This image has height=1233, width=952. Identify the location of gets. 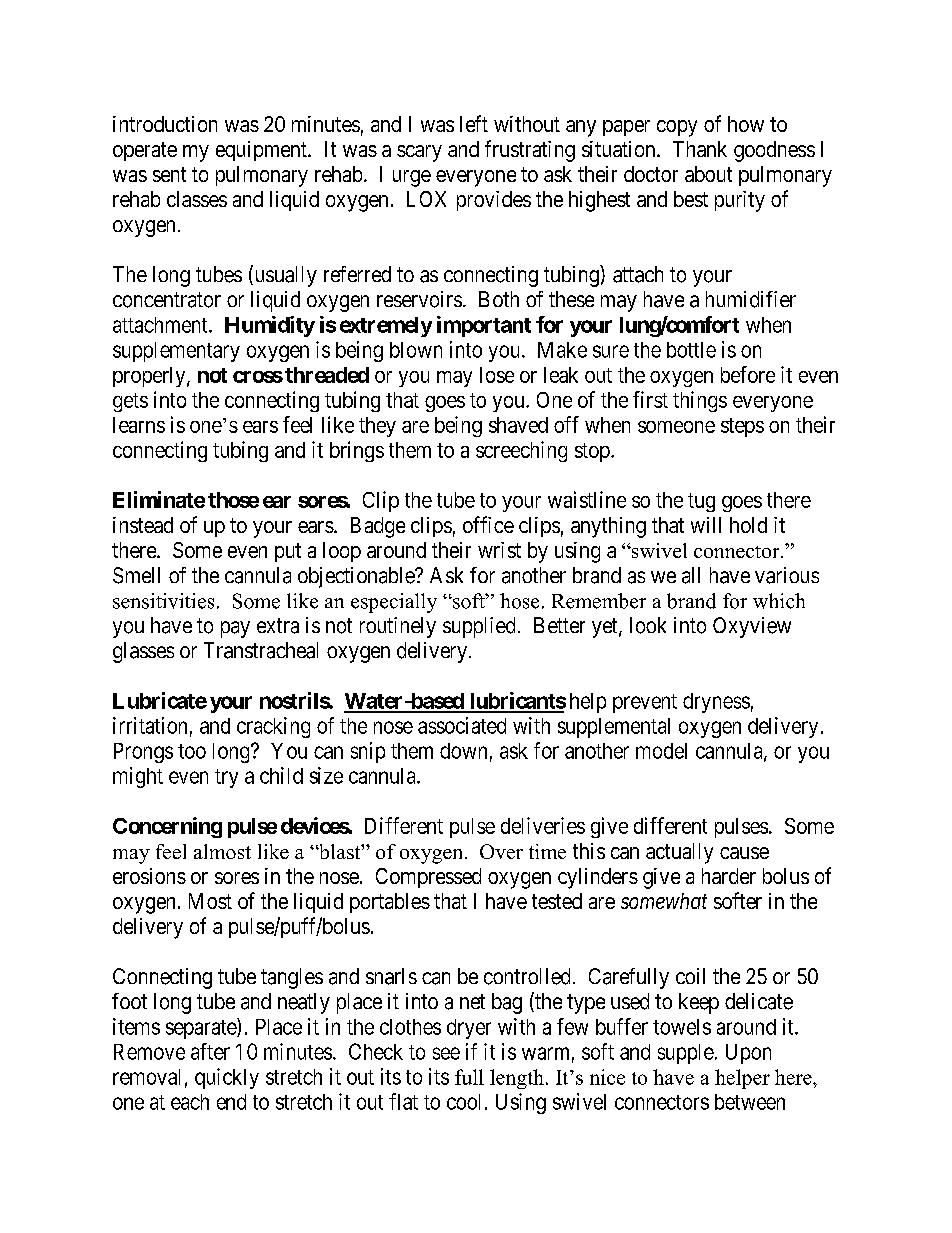
(130, 402).
